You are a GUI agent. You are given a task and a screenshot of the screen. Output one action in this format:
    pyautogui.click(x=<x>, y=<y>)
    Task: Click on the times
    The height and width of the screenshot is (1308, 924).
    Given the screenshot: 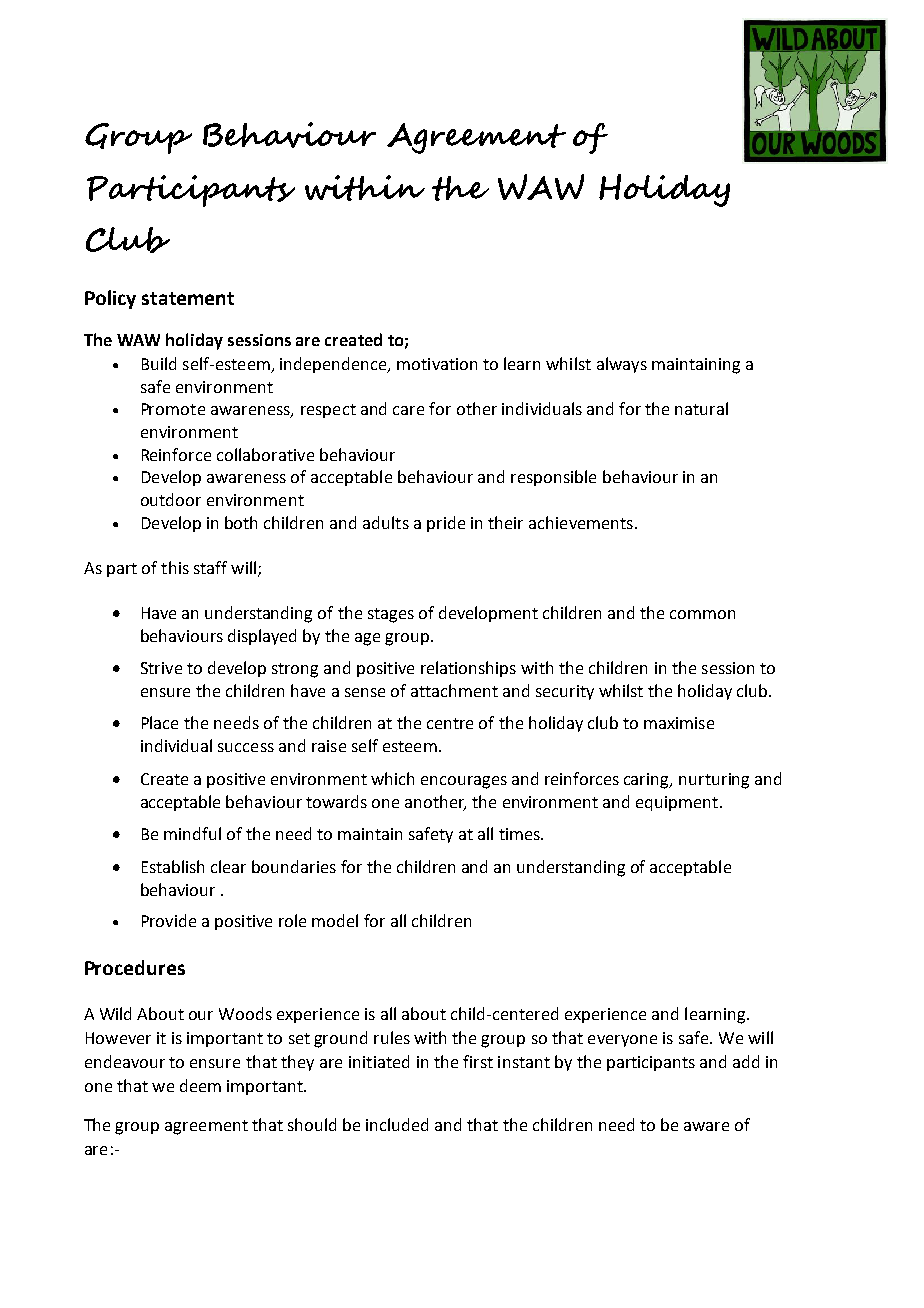 What is the action you would take?
    pyautogui.click(x=520, y=834)
